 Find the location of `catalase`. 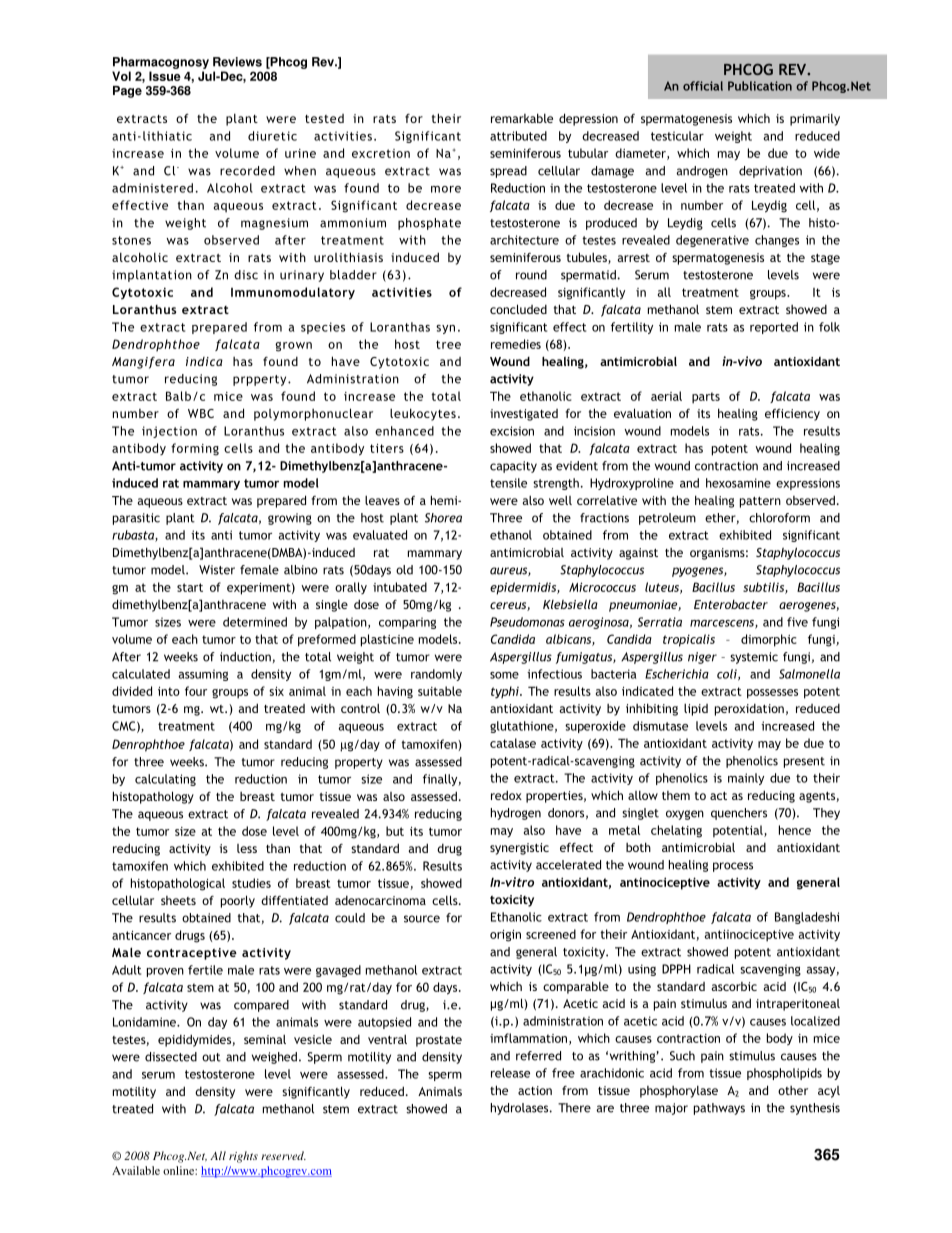

catalase is located at coordinates (513, 743).
